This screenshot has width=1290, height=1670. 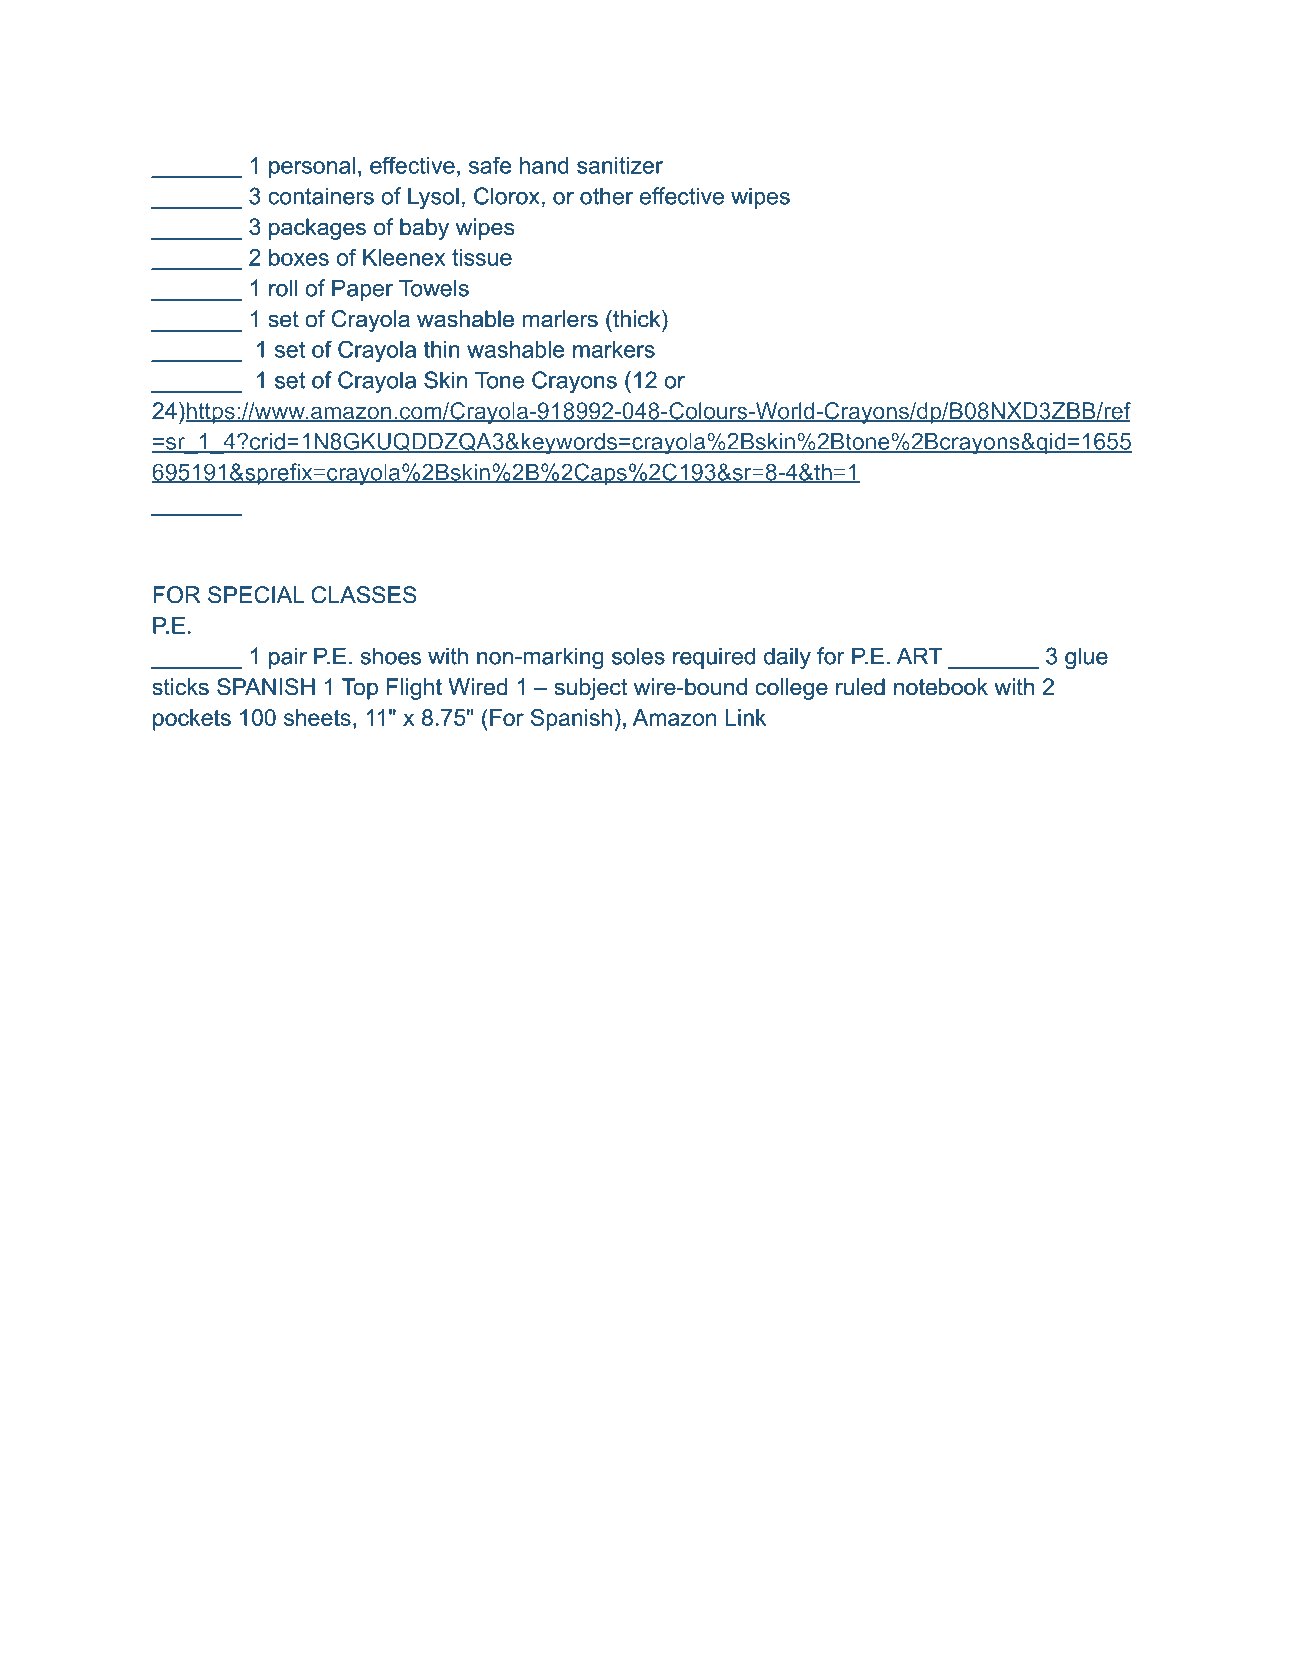 What do you see at coordinates (637, 319) in the screenshot?
I see `thick` at bounding box center [637, 319].
